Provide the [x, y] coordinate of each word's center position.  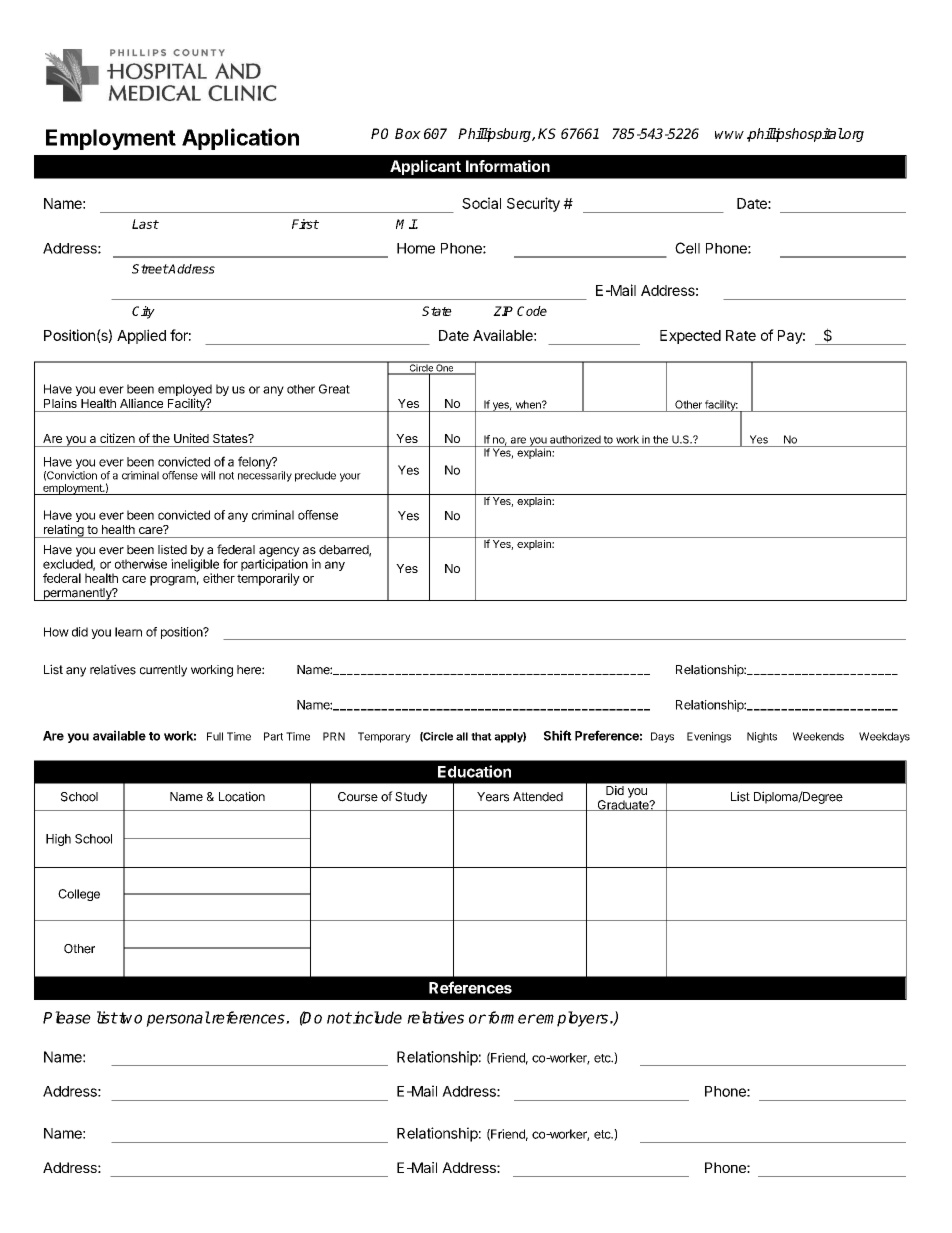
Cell [687, 248]
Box [408, 133]
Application [240, 139]
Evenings [709, 737]
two [129, 1018]
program [173, 581]
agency [279, 552]
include [376, 1017]
